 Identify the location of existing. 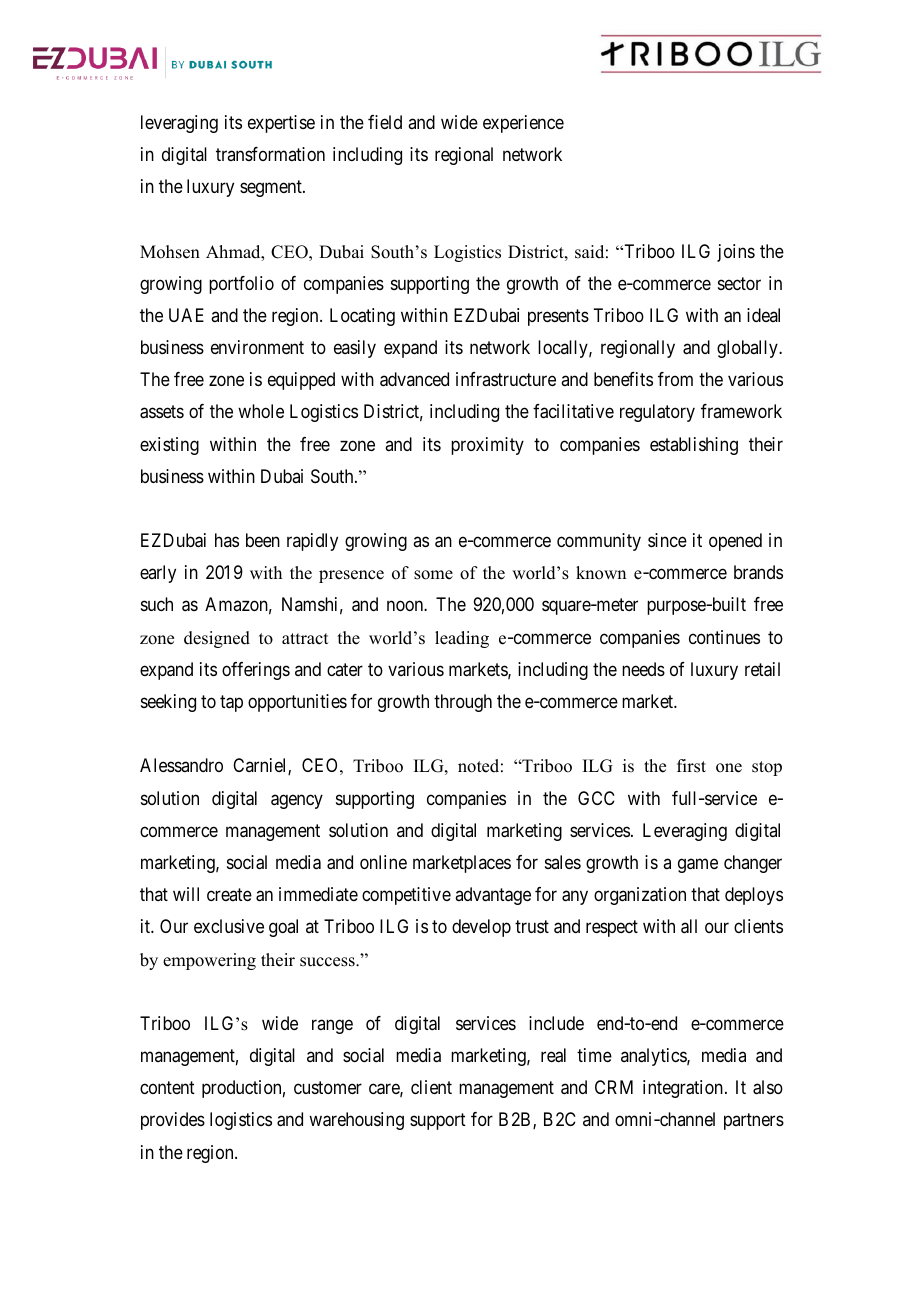
(169, 446).
